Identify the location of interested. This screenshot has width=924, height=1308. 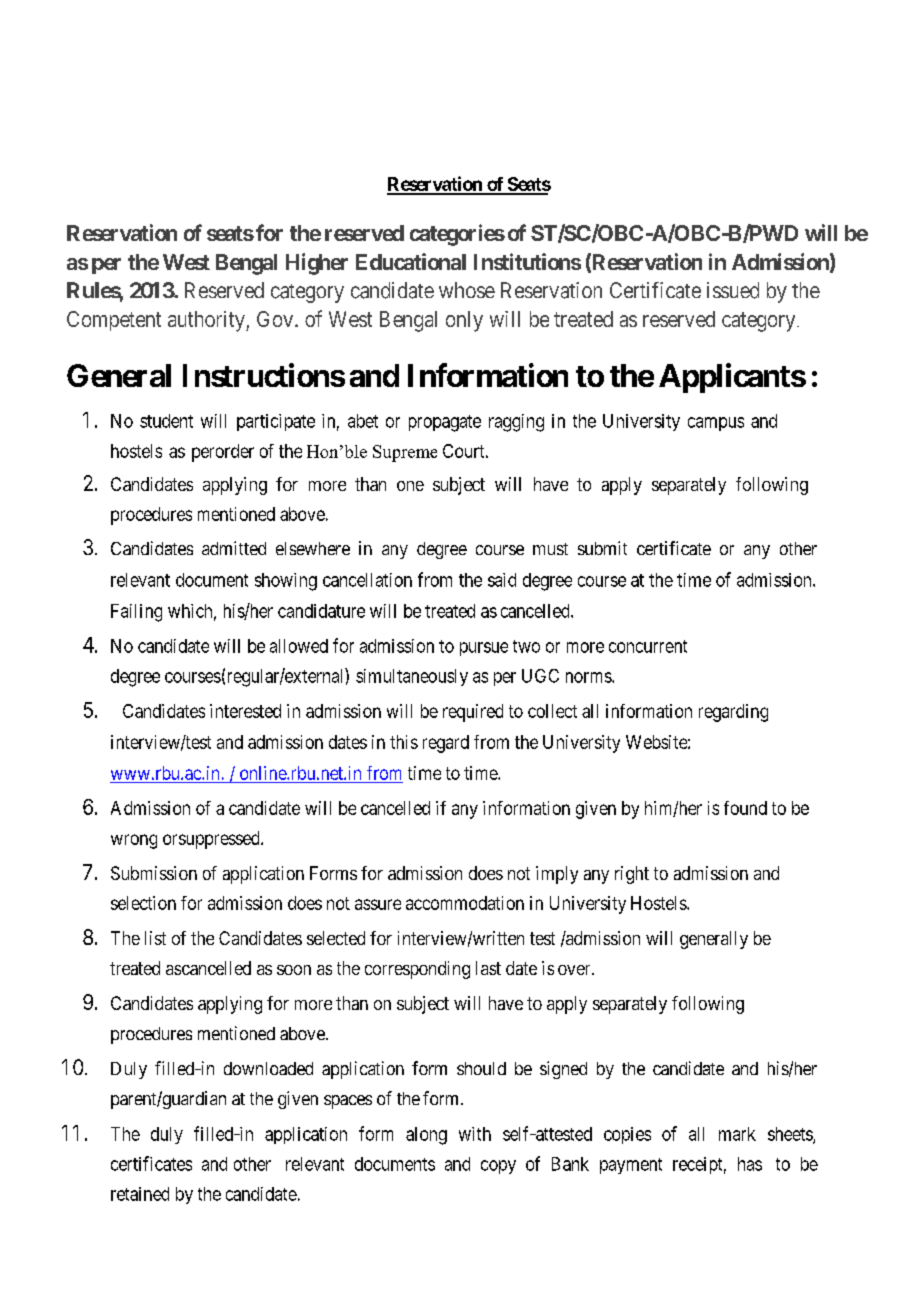
(245, 711).
